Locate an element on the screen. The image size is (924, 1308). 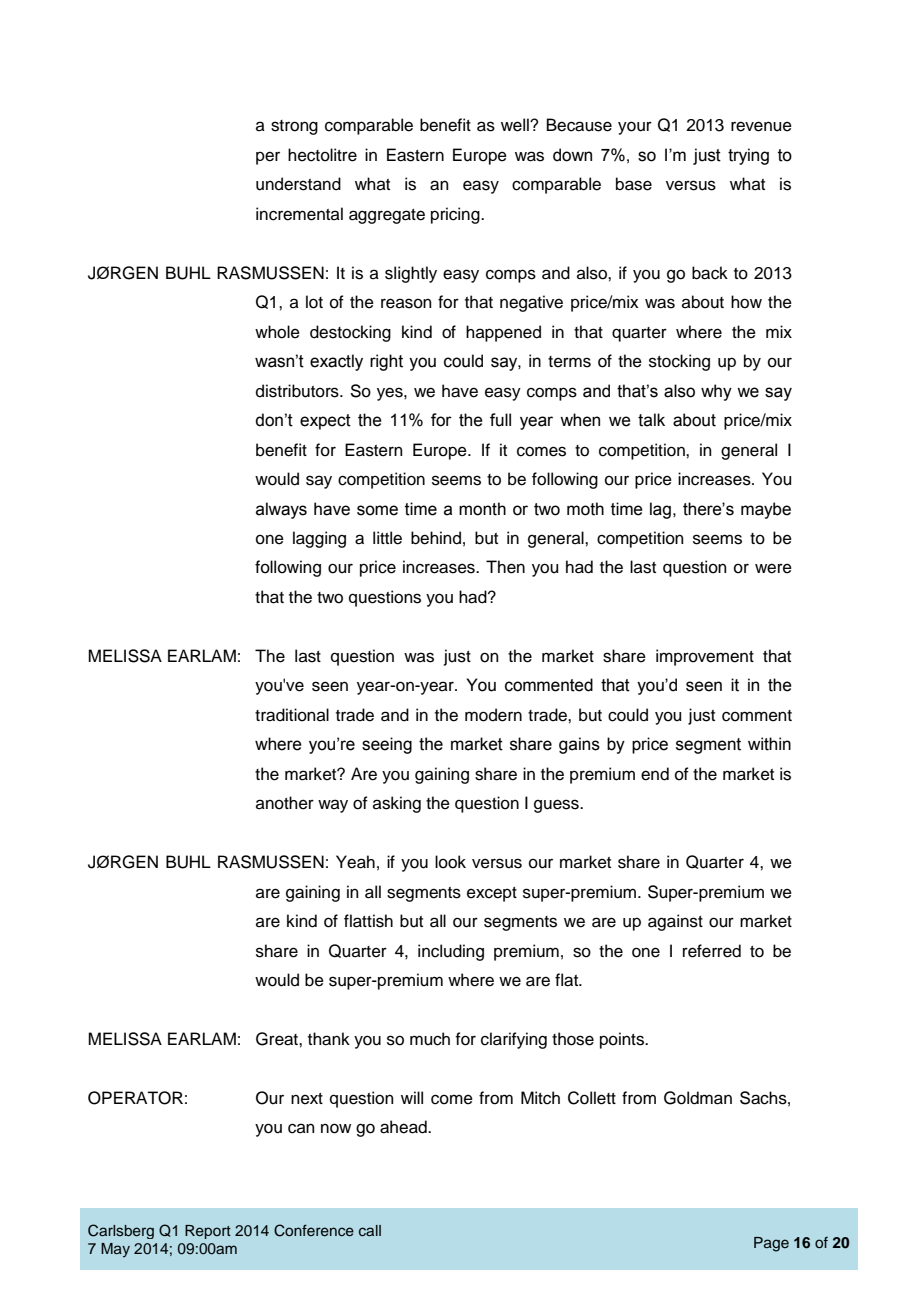
pricing is located at coordinates (456, 215).
